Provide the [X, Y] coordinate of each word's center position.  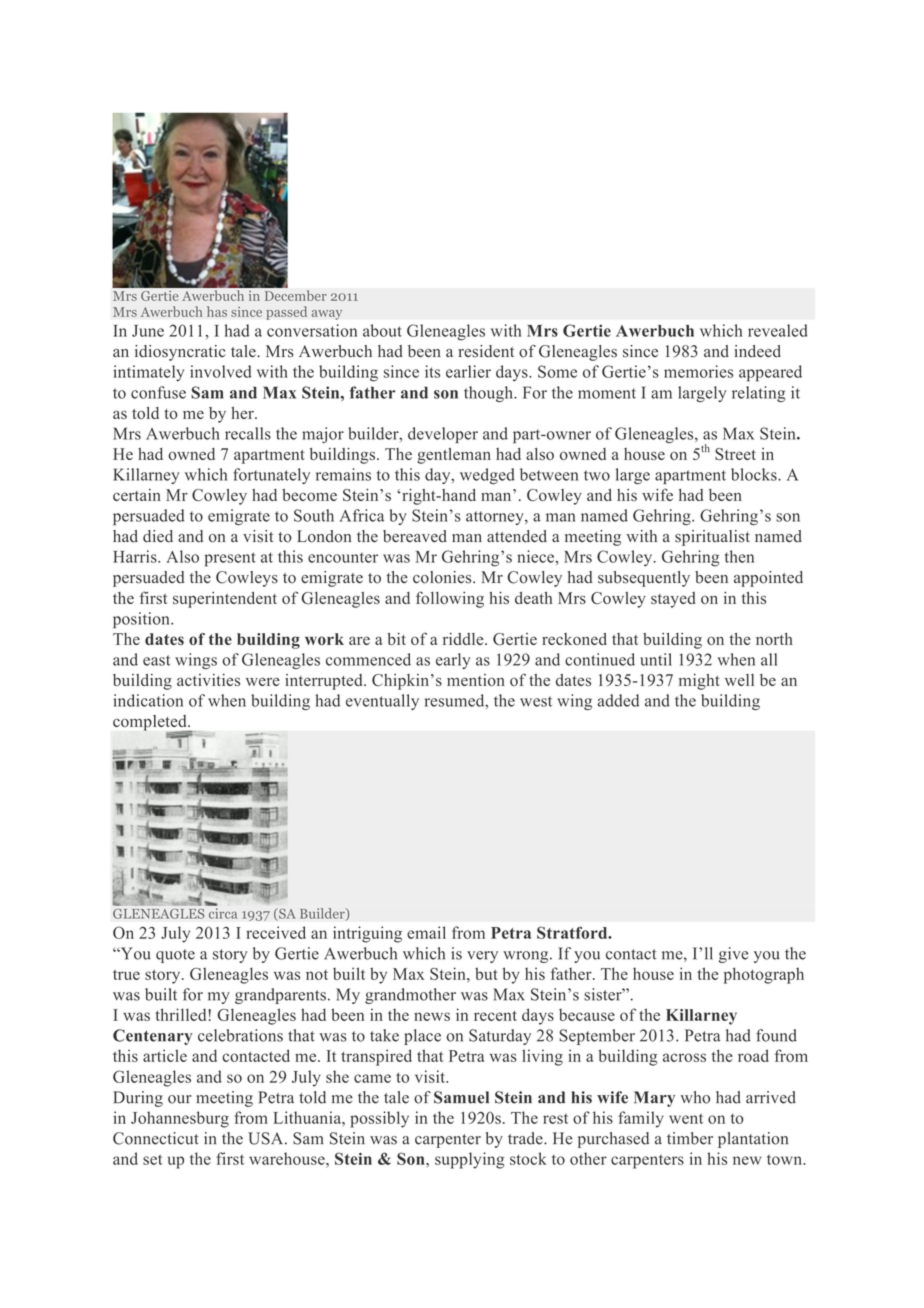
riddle [464, 639]
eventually [382, 702]
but [486, 973]
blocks [755, 474]
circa [223, 913]
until [656, 659]
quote [175, 956]
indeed [758, 351]
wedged [487, 476]
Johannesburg [180, 1119]
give [733, 955]
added [618, 700]
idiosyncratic [180, 353]
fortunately [271, 476]
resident [486, 351]
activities [208, 680]
